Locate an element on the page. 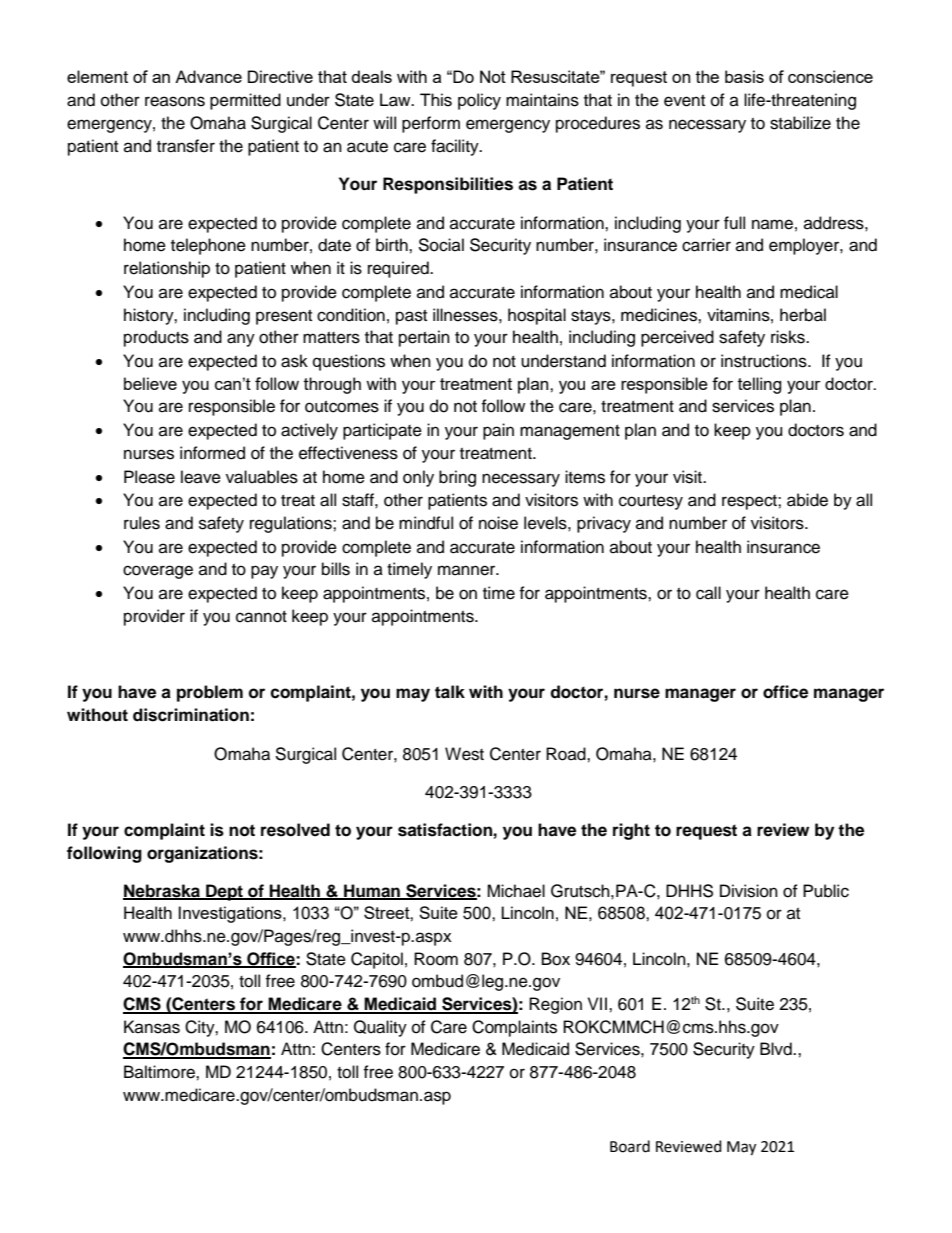 This page has height=1233, width=952. policy is located at coordinates (479, 101).
